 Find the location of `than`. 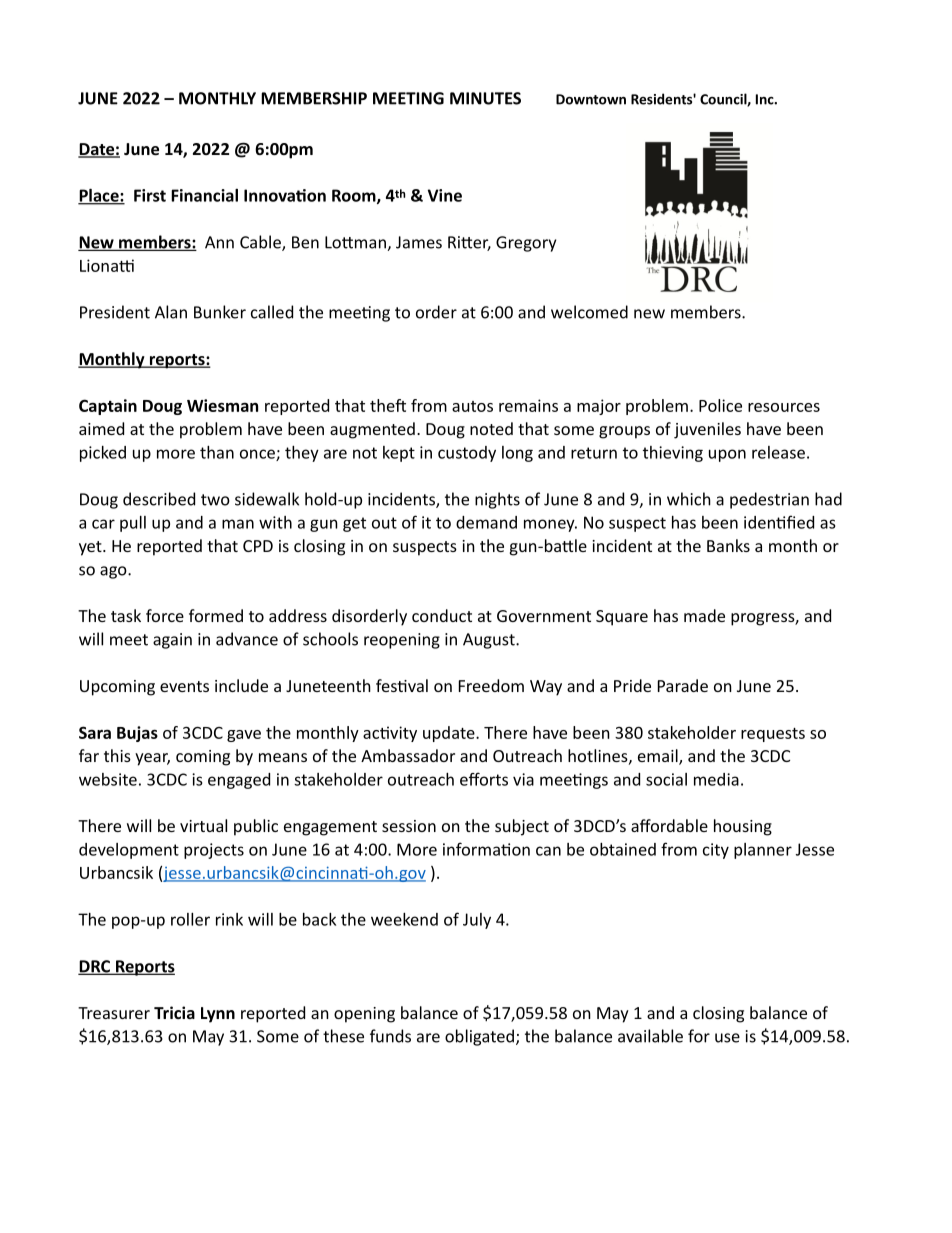

than is located at coordinates (217, 452).
